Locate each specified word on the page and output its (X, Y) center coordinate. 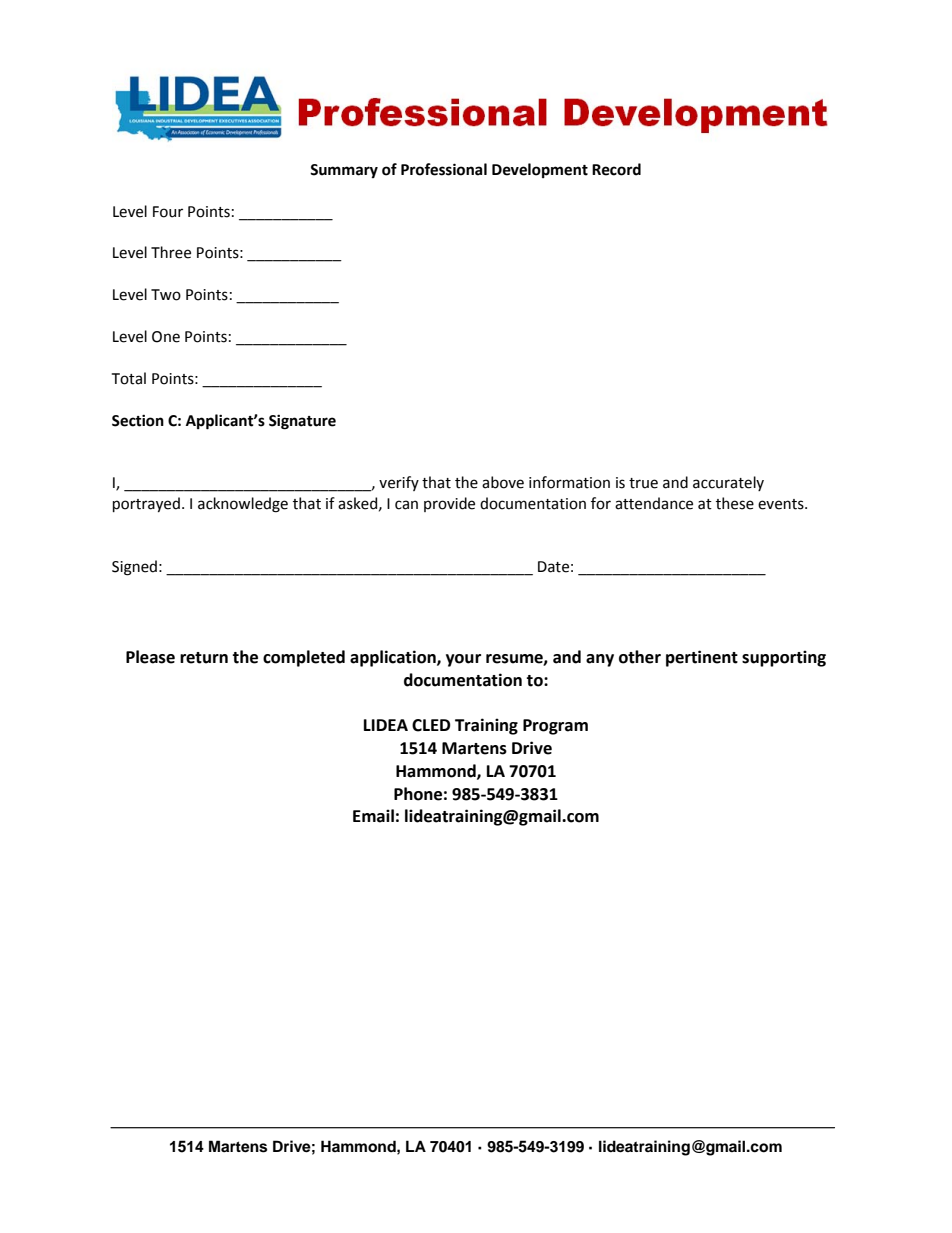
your (463, 660)
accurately (728, 483)
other (640, 657)
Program (555, 727)
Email (373, 816)
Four (168, 212)
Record (616, 169)
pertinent (702, 658)
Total (129, 378)
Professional (444, 169)
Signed (134, 568)
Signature (302, 422)
